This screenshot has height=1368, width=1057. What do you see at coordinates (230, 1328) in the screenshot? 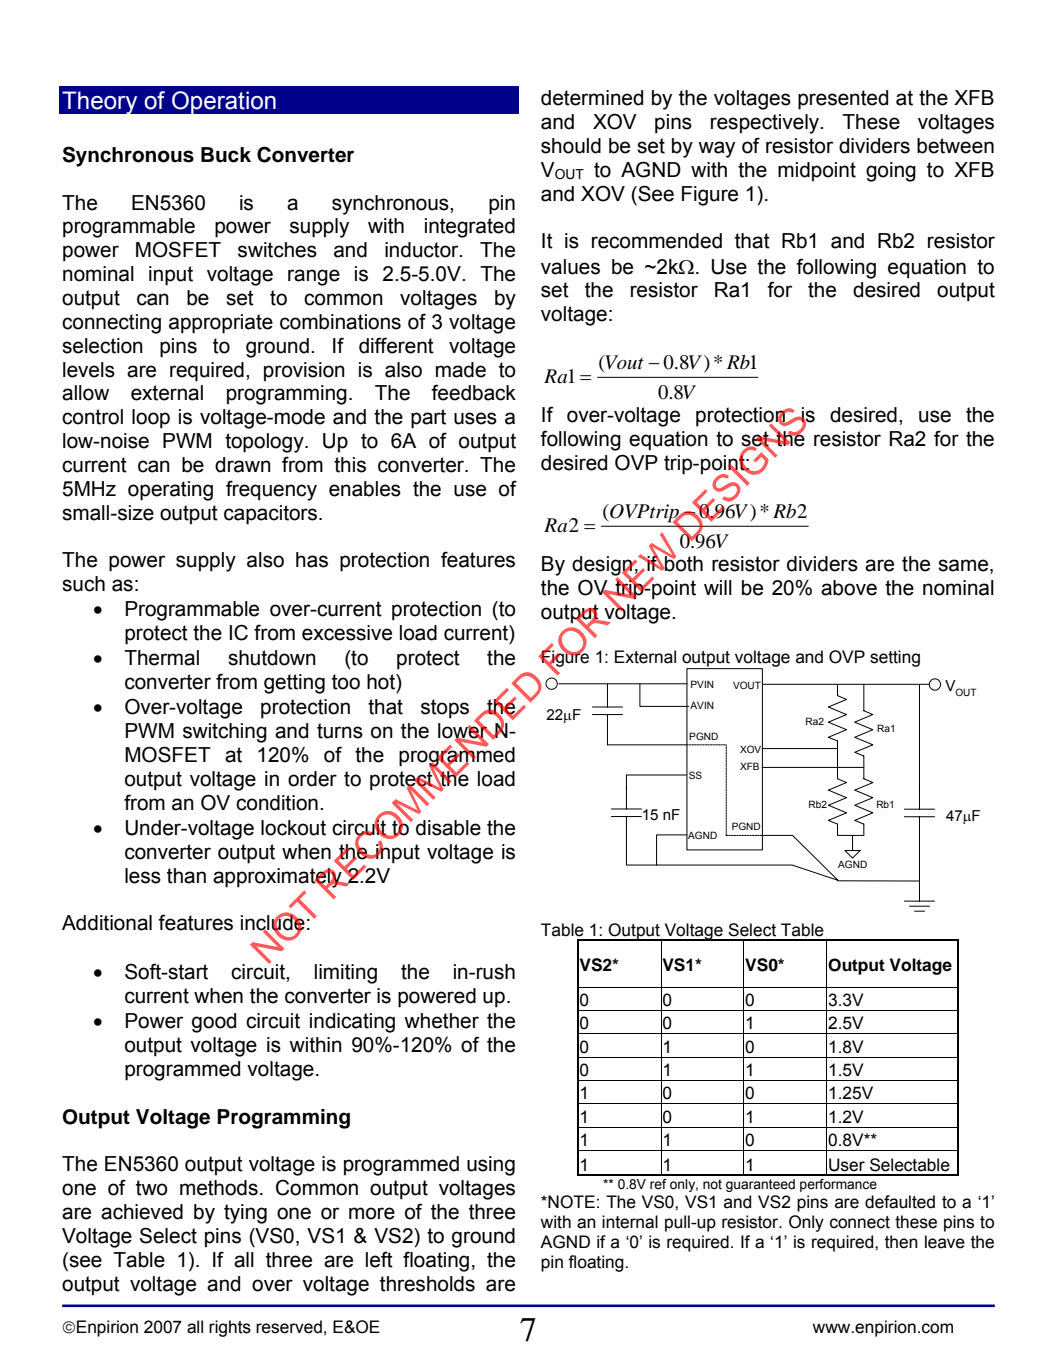
I see `rights` at bounding box center [230, 1328].
